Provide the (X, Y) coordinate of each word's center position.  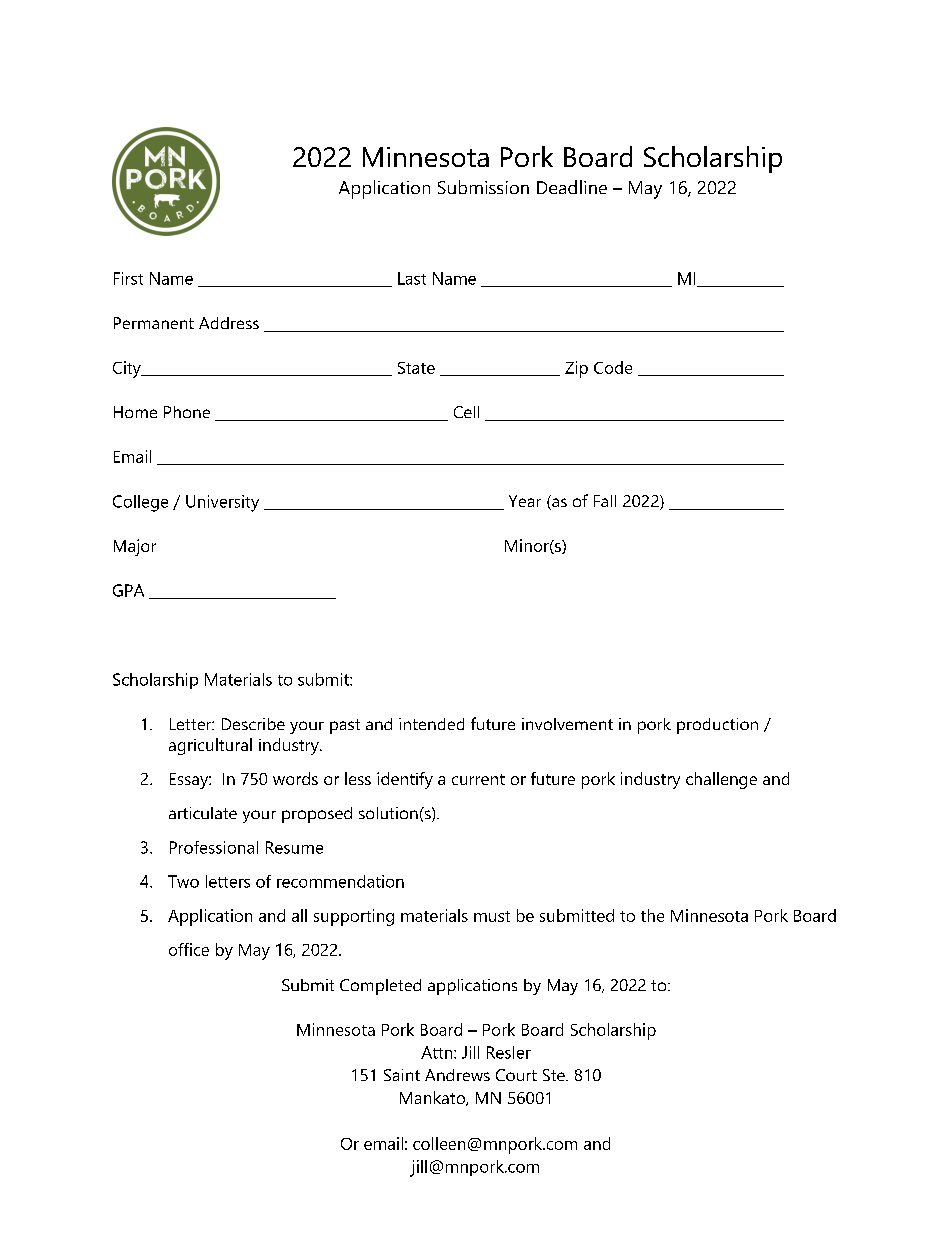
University (222, 503)
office (189, 949)
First (128, 278)
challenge (721, 780)
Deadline (572, 187)
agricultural (210, 746)
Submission (483, 187)
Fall (605, 501)
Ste (555, 1075)
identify (405, 780)
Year (525, 501)
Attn (438, 1052)
